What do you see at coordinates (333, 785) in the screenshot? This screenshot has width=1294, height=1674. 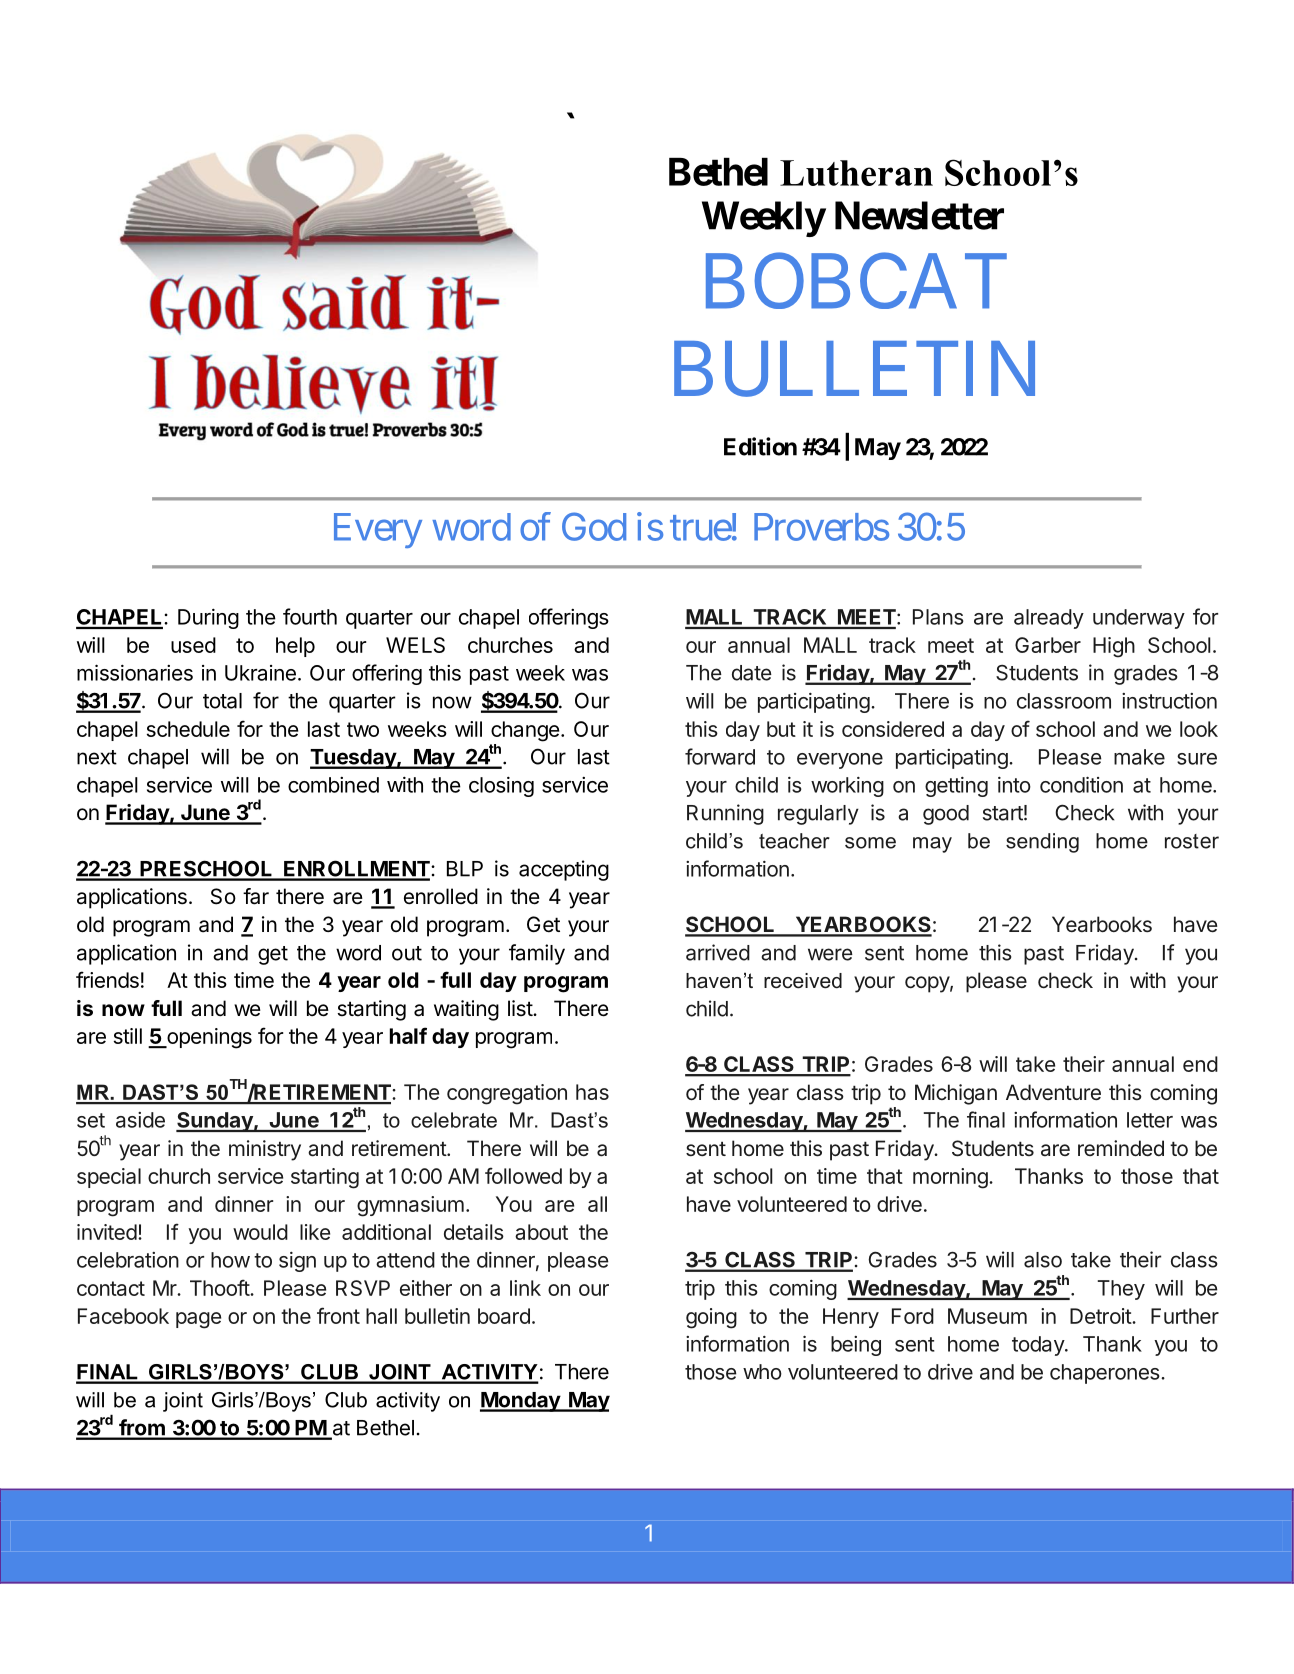 I see `combined` at bounding box center [333, 785].
